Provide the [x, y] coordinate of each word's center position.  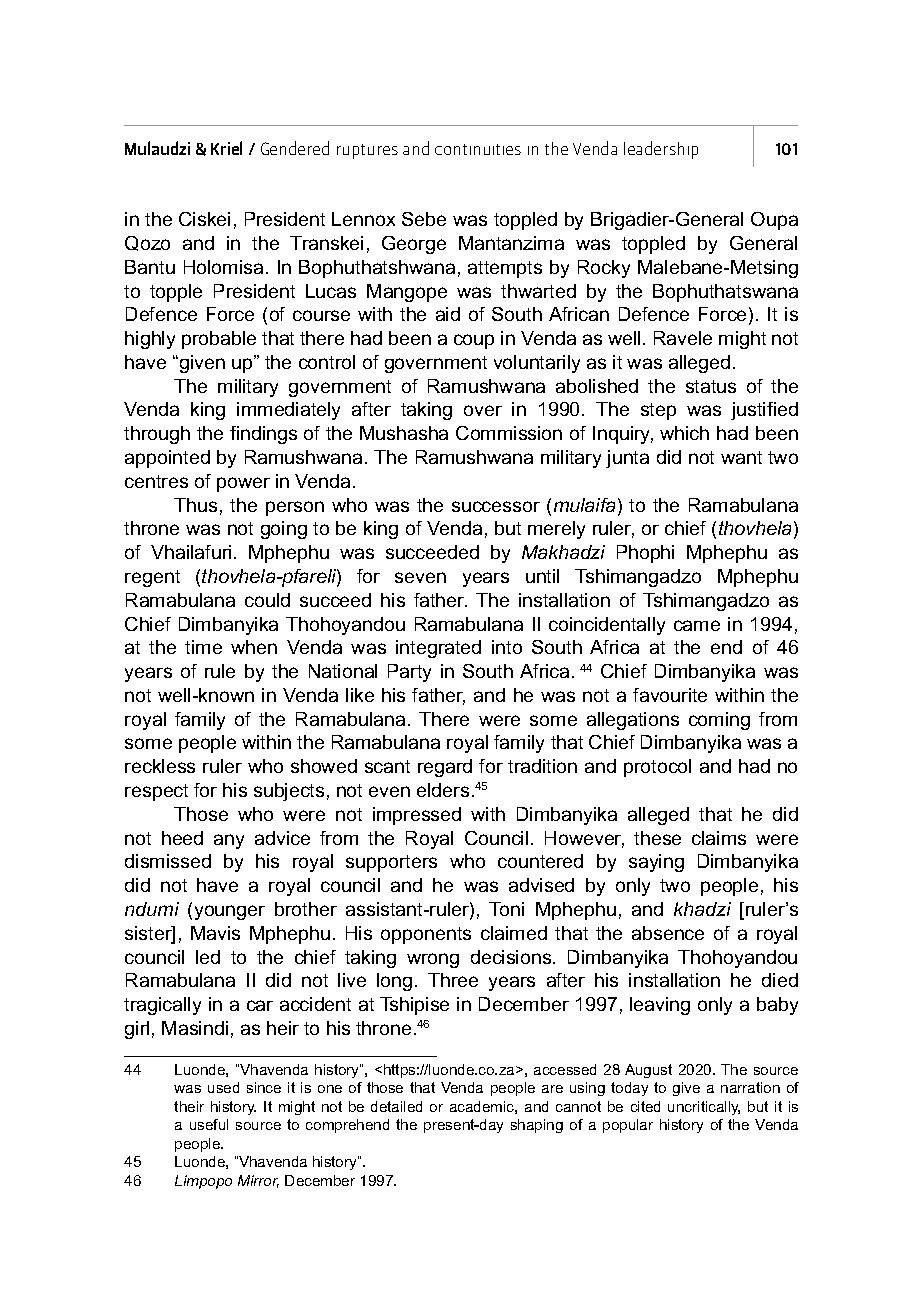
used [223, 1087]
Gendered [295, 148]
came [697, 625]
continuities [478, 149]
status [711, 386]
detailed [396, 1106]
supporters [391, 863]
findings [263, 435]
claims [719, 838]
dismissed [168, 861]
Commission [509, 433]
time [203, 647]
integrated [438, 649]
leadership [661, 150]
